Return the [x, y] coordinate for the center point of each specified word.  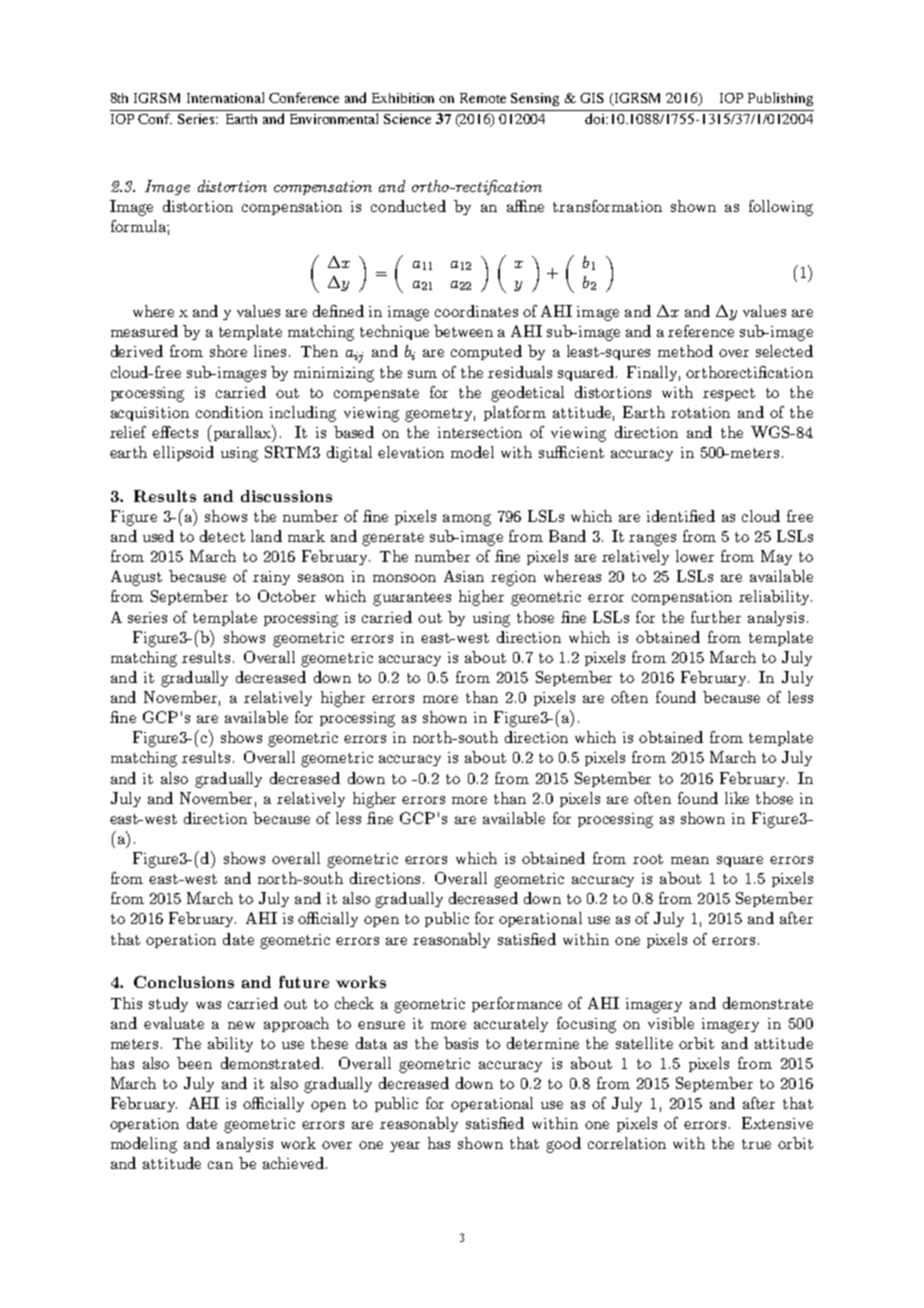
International [225, 97]
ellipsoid [183, 453]
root [648, 859]
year [405, 1146]
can [220, 1165]
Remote [483, 98]
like [737, 798]
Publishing [780, 99]
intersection [480, 432]
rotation [700, 412]
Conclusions [184, 982]
